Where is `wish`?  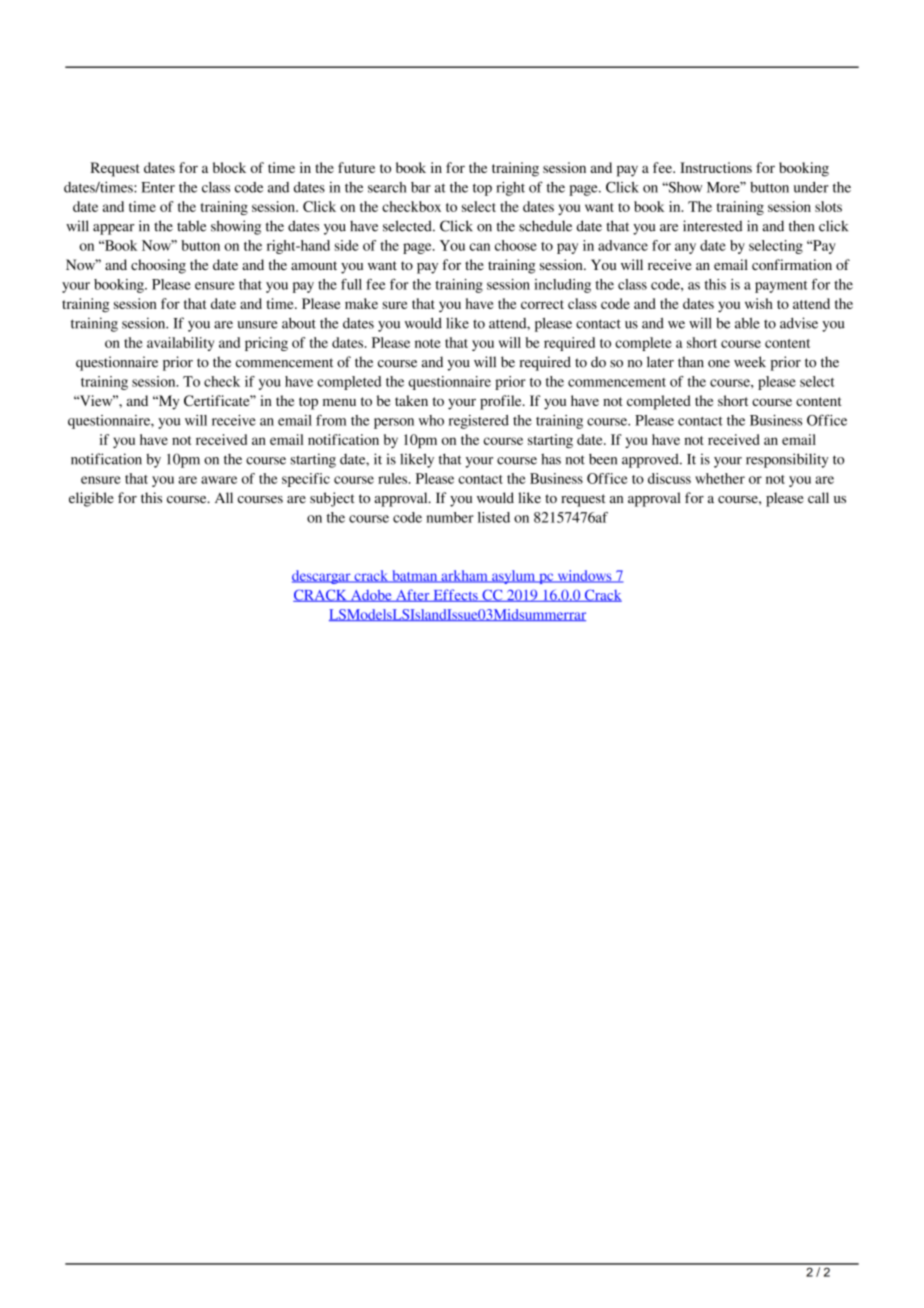
wish is located at coordinates (759, 303).
